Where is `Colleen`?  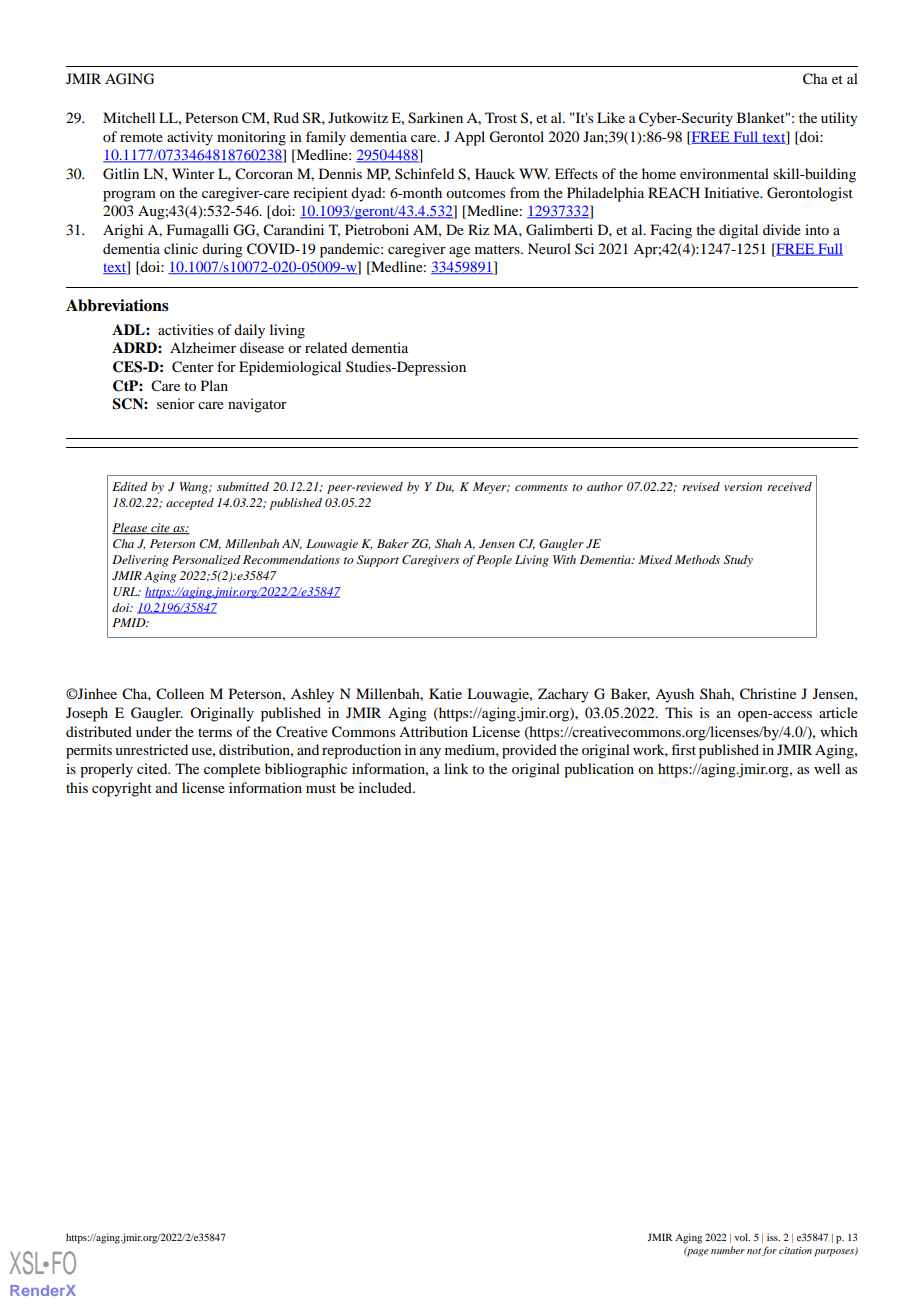
Colleen is located at coordinates (180, 694).
